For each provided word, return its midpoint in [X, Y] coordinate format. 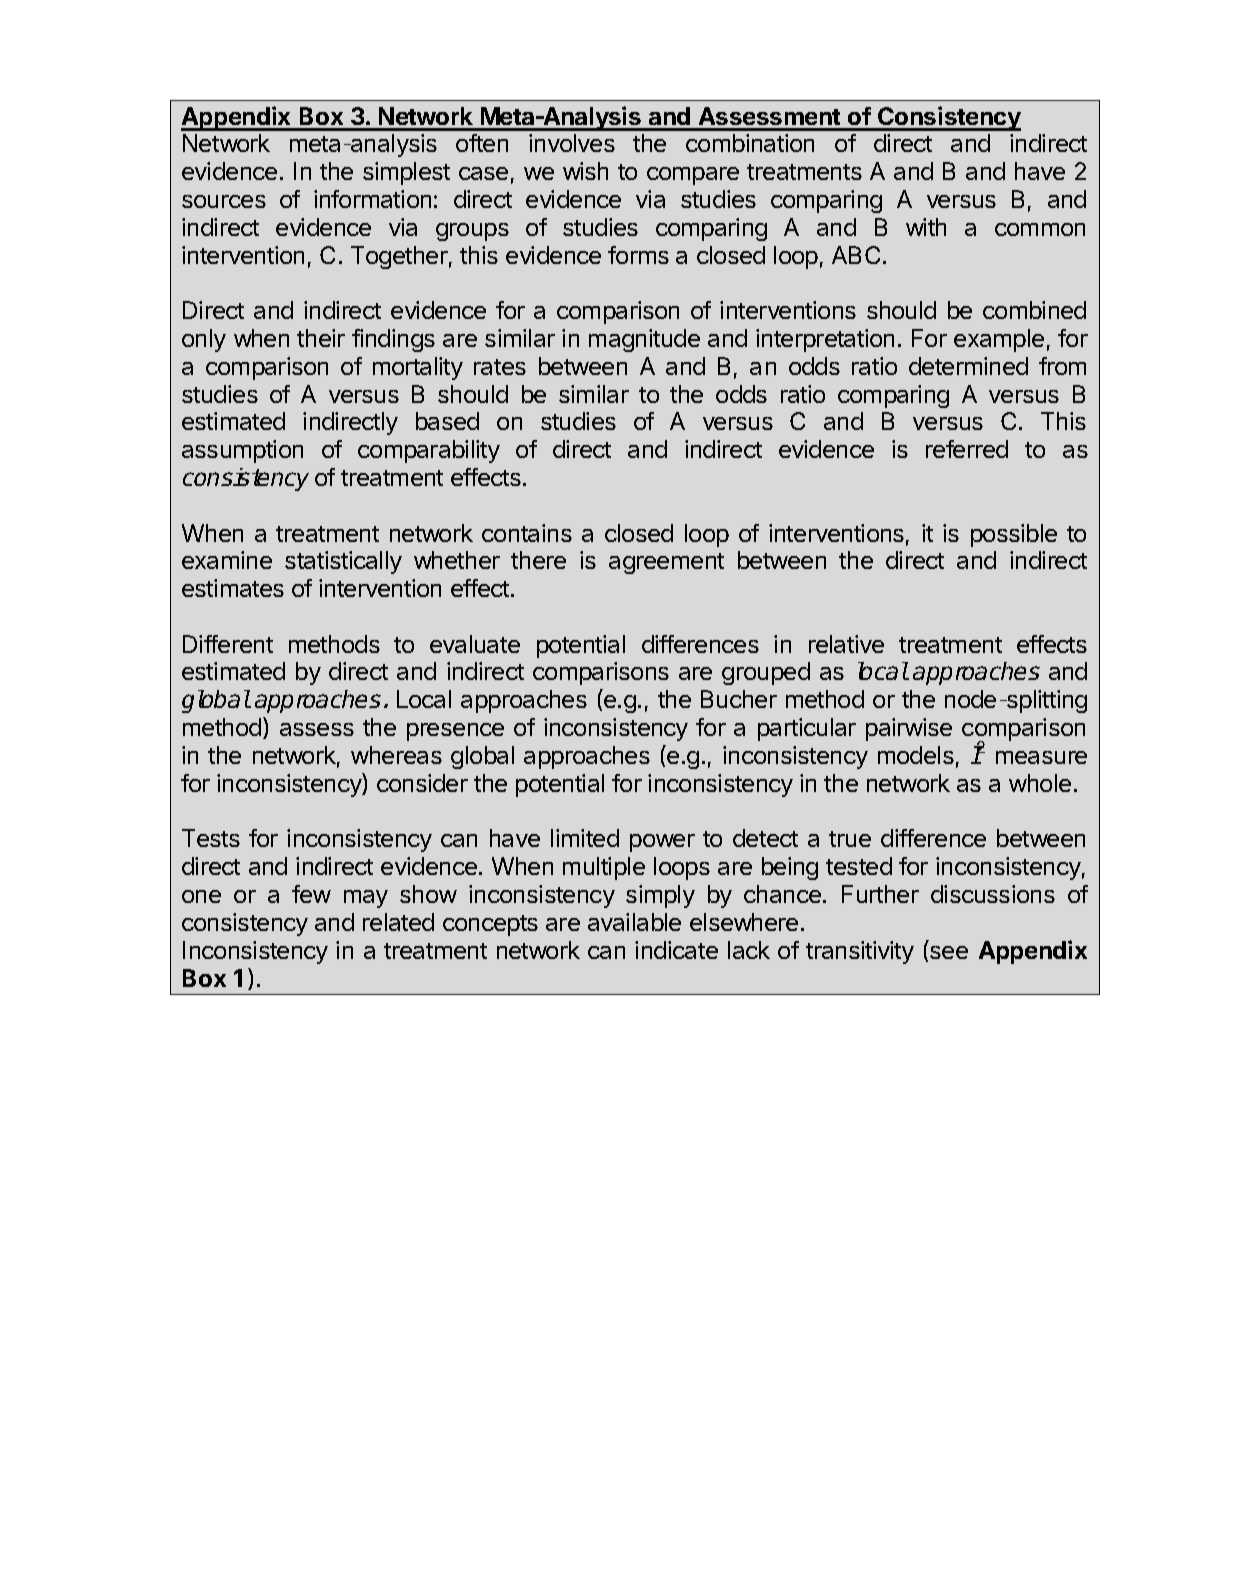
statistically [343, 562]
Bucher [739, 699]
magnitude [644, 340]
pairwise [909, 729]
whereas [396, 755]
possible [1014, 535]
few [311, 894]
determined [968, 366]
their [321, 338]
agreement [666, 563]
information [372, 199]
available [634, 922]
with [926, 227]
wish [585, 171]
